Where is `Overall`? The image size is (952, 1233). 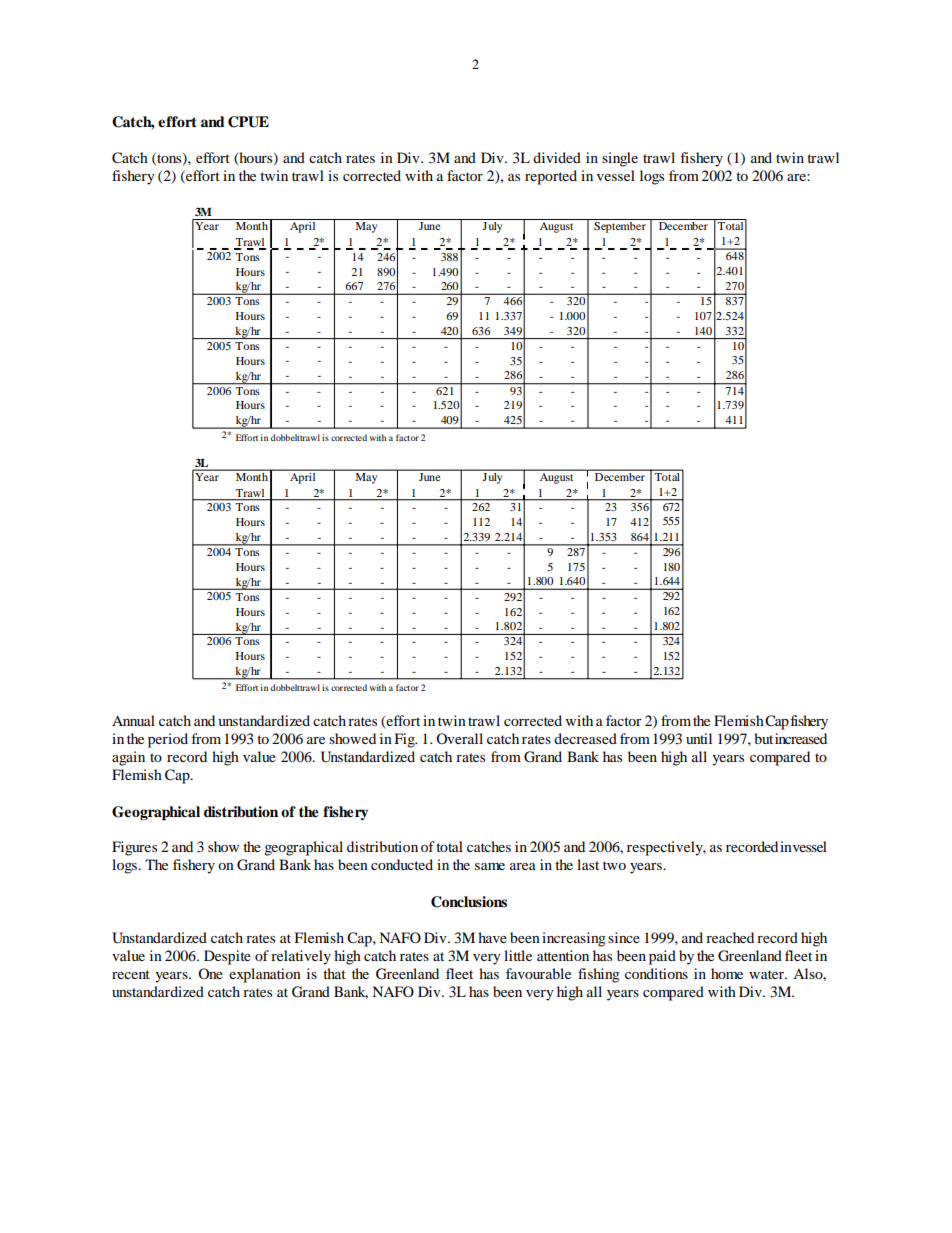 Overall is located at coordinates (459, 738).
